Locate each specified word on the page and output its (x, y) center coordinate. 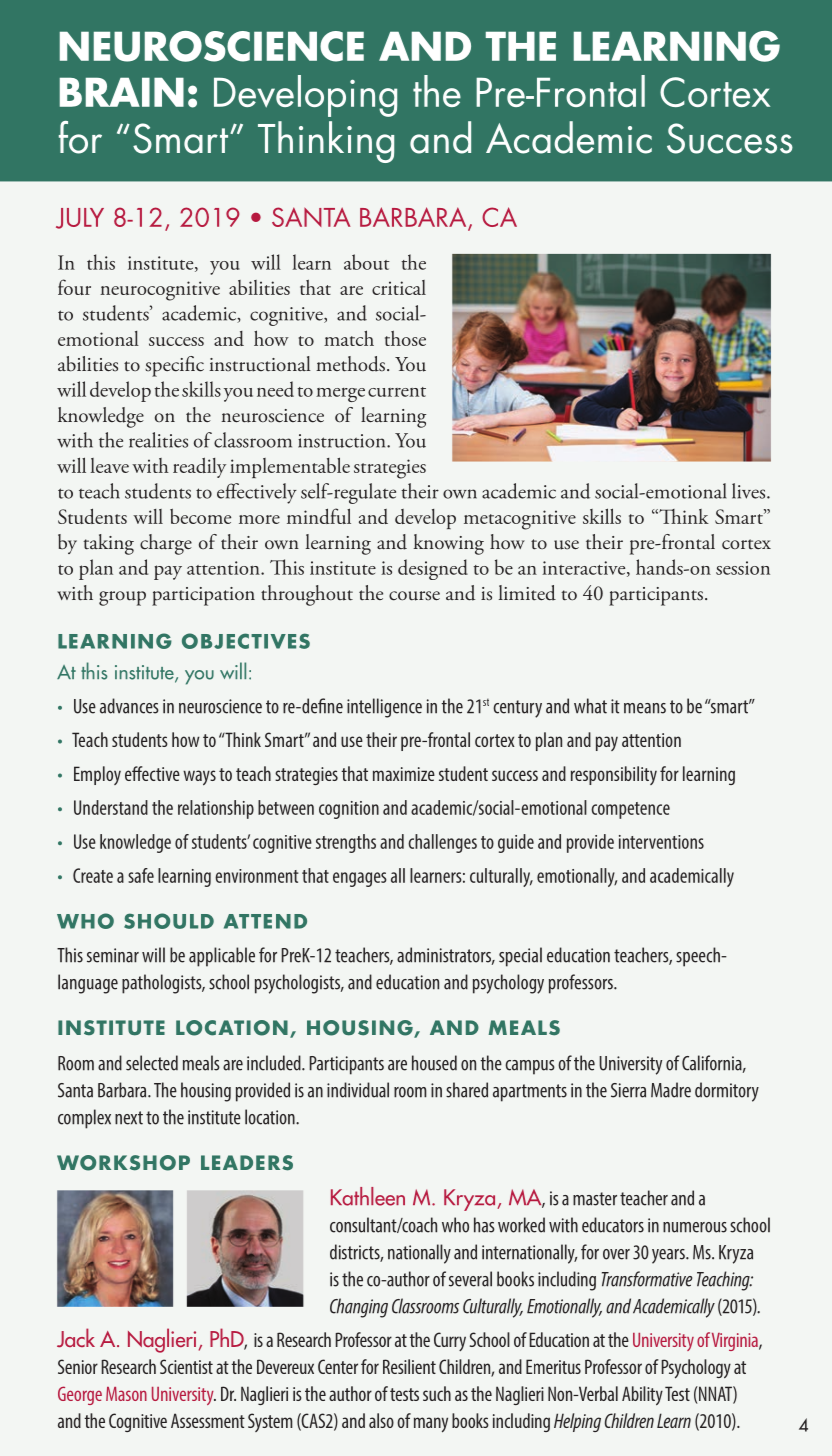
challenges (442, 843)
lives (750, 491)
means (645, 708)
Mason (126, 1394)
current (397, 392)
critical (399, 287)
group (122, 598)
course (414, 596)
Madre (671, 1090)
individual (358, 1090)
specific (174, 366)
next (129, 1118)
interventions (661, 842)
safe (141, 875)
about (367, 262)
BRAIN (122, 92)
